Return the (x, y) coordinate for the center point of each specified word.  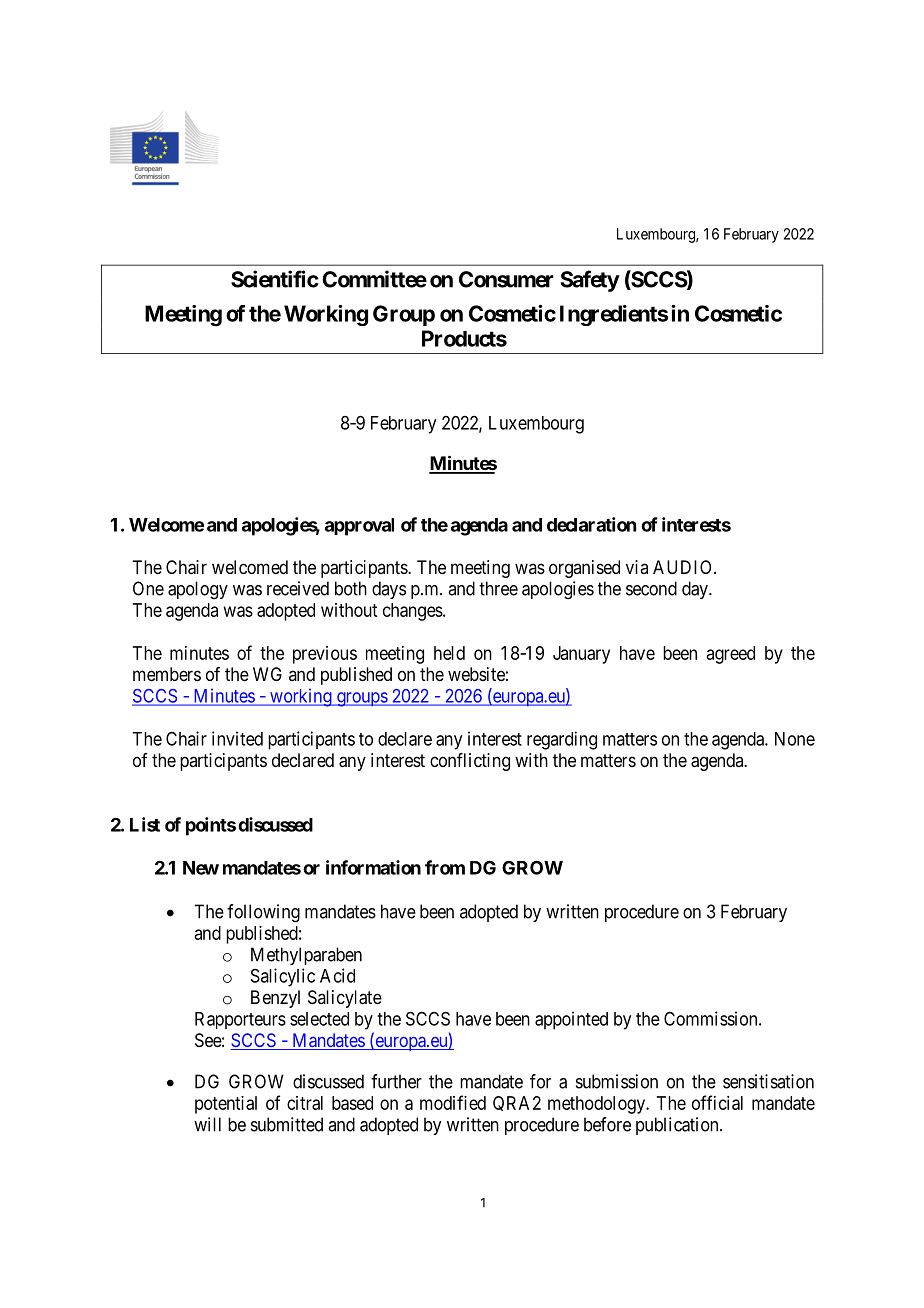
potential (226, 1105)
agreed (731, 655)
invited (237, 738)
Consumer (506, 279)
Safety (590, 281)
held (449, 653)
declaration (591, 524)
